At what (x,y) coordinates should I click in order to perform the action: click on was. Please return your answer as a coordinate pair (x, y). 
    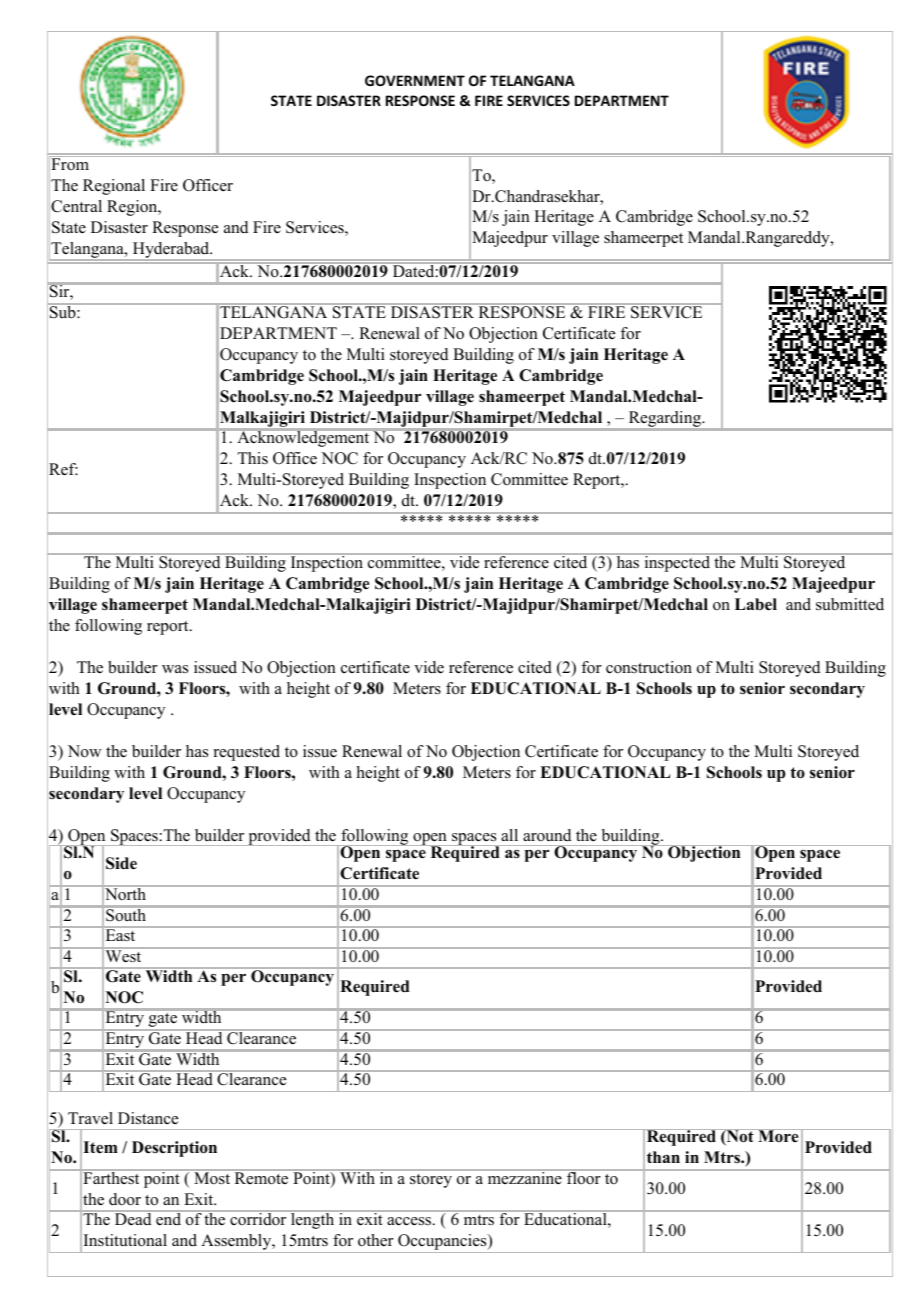
    Looking at the image, I should click on (175, 669).
